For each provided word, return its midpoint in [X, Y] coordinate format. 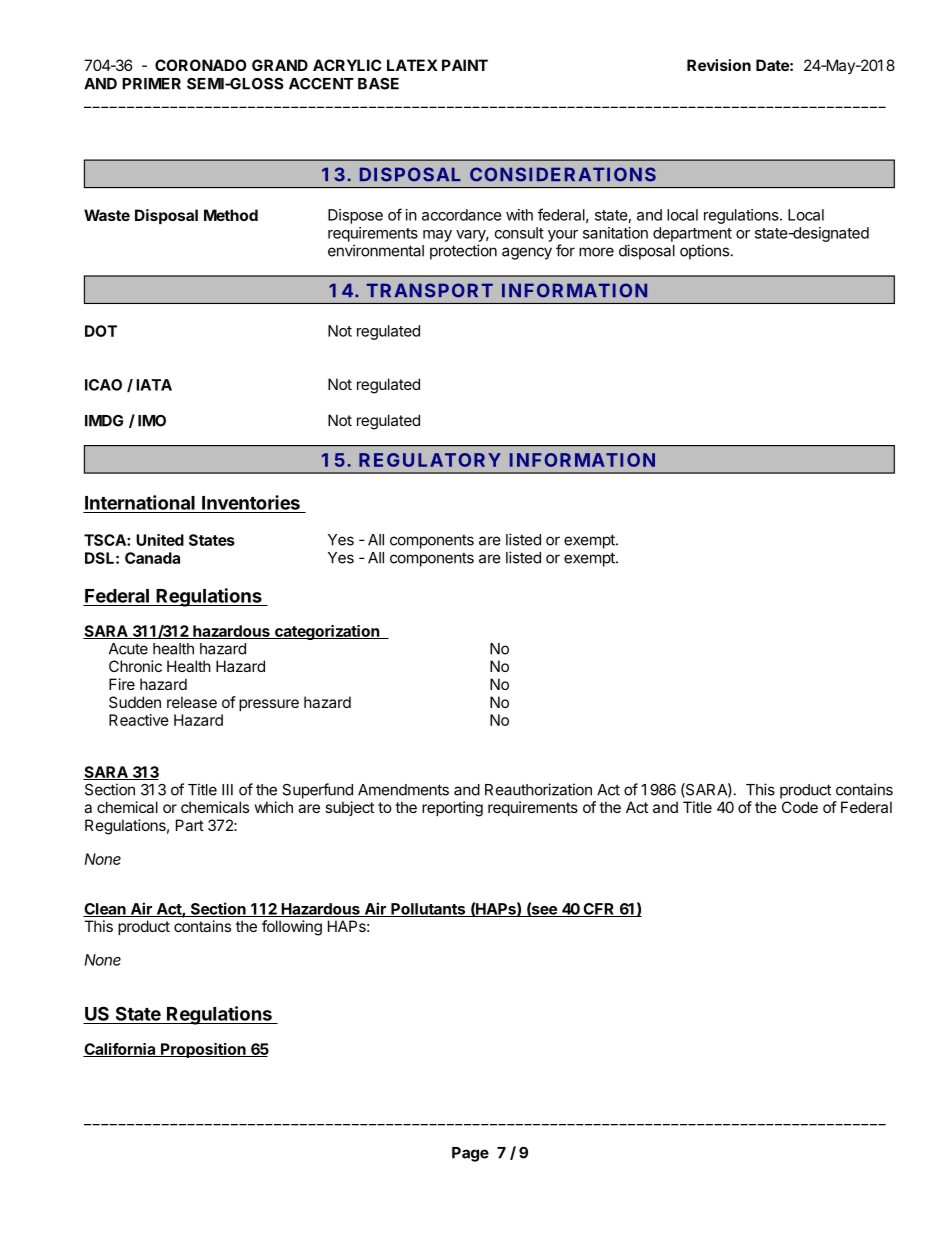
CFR [599, 910]
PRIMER [151, 84]
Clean [105, 910]
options [704, 252]
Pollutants [428, 910]
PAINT [465, 65]
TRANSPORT [430, 290]
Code [800, 807]
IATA [154, 385]
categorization [327, 632]
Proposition [203, 1050]
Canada [152, 558]
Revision [719, 65]
